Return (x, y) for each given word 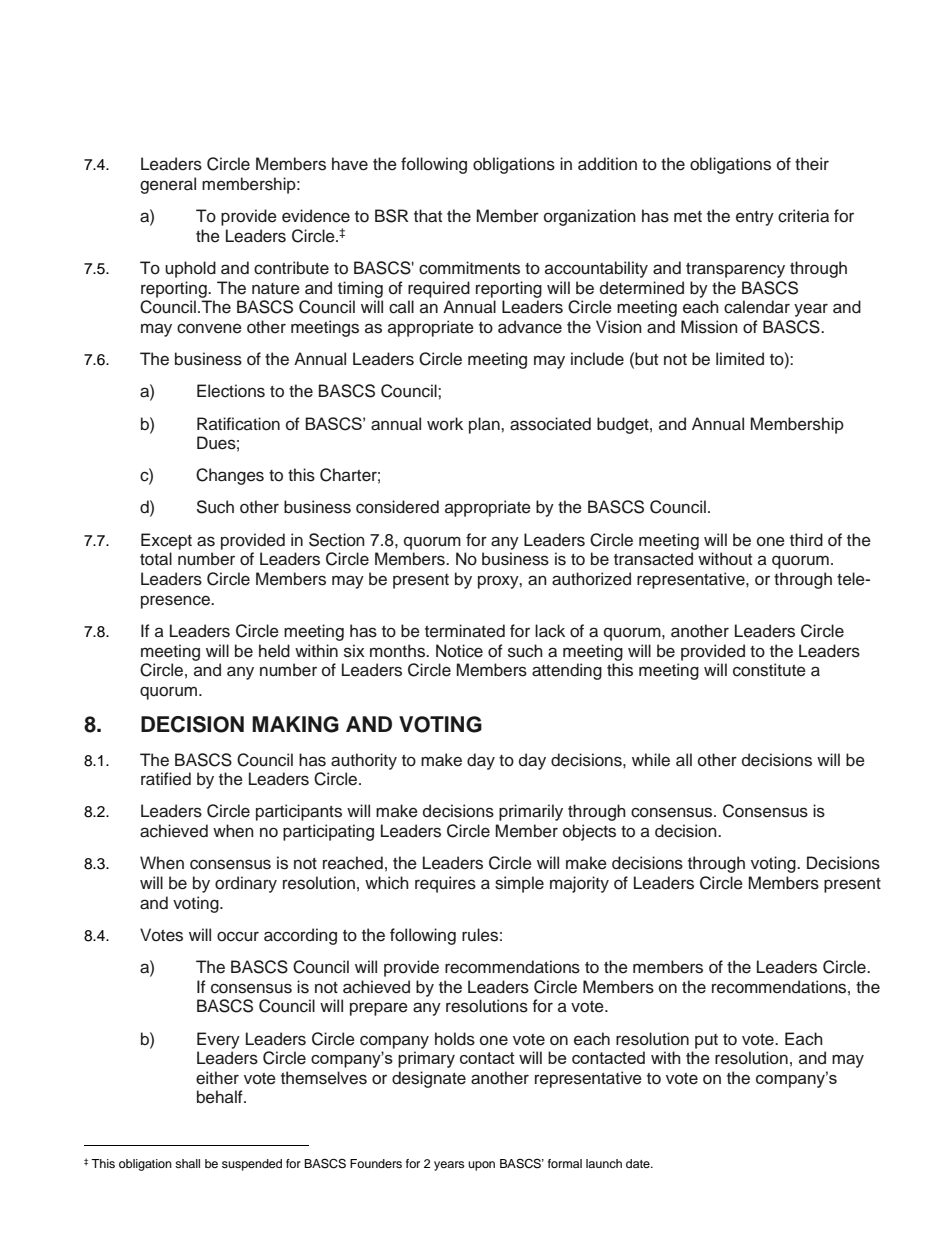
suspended (252, 1165)
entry (755, 218)
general (168, 185)
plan (485, 425)
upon (481, 1166)
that (428, 216)
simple (519, 884)
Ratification (238, 424)
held (274, 651)
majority (579, 884)
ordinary (246, 884)
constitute (769, 670)
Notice (459, 651)
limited (740, 359)
